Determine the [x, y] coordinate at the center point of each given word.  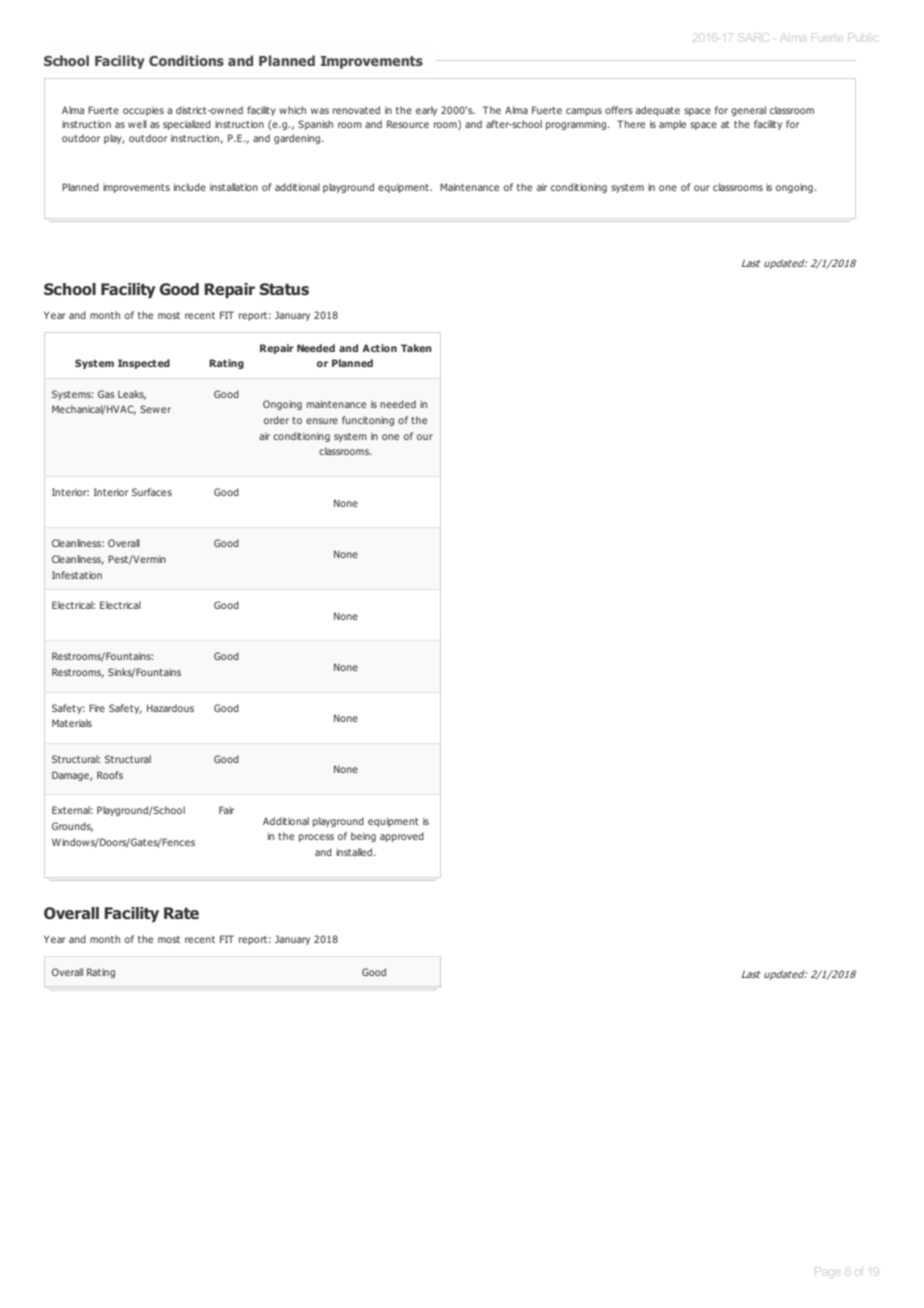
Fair [226, 810]
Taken [416, 348]
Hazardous [170, 708]
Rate [181, 913]
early [426, 111]
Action [379, 348]
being [363, 837]
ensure [322, 421]
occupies [143, 111]
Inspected [144, 364]
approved [402, 837]
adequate [658, 111]
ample [672, 125]
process [316, 838]
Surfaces [152, 492]
